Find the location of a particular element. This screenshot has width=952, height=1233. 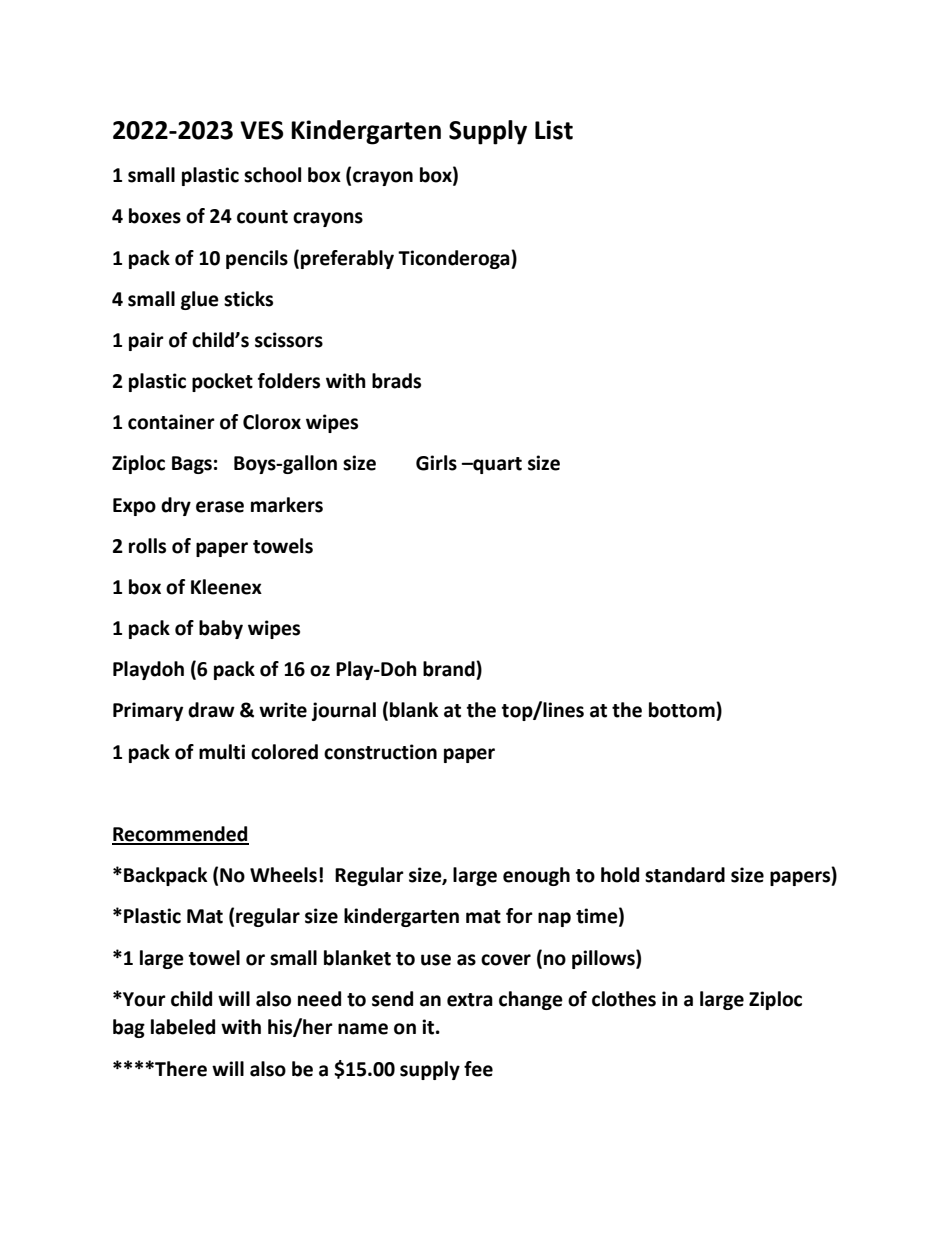

brand is located at coordinates (450, 669).
